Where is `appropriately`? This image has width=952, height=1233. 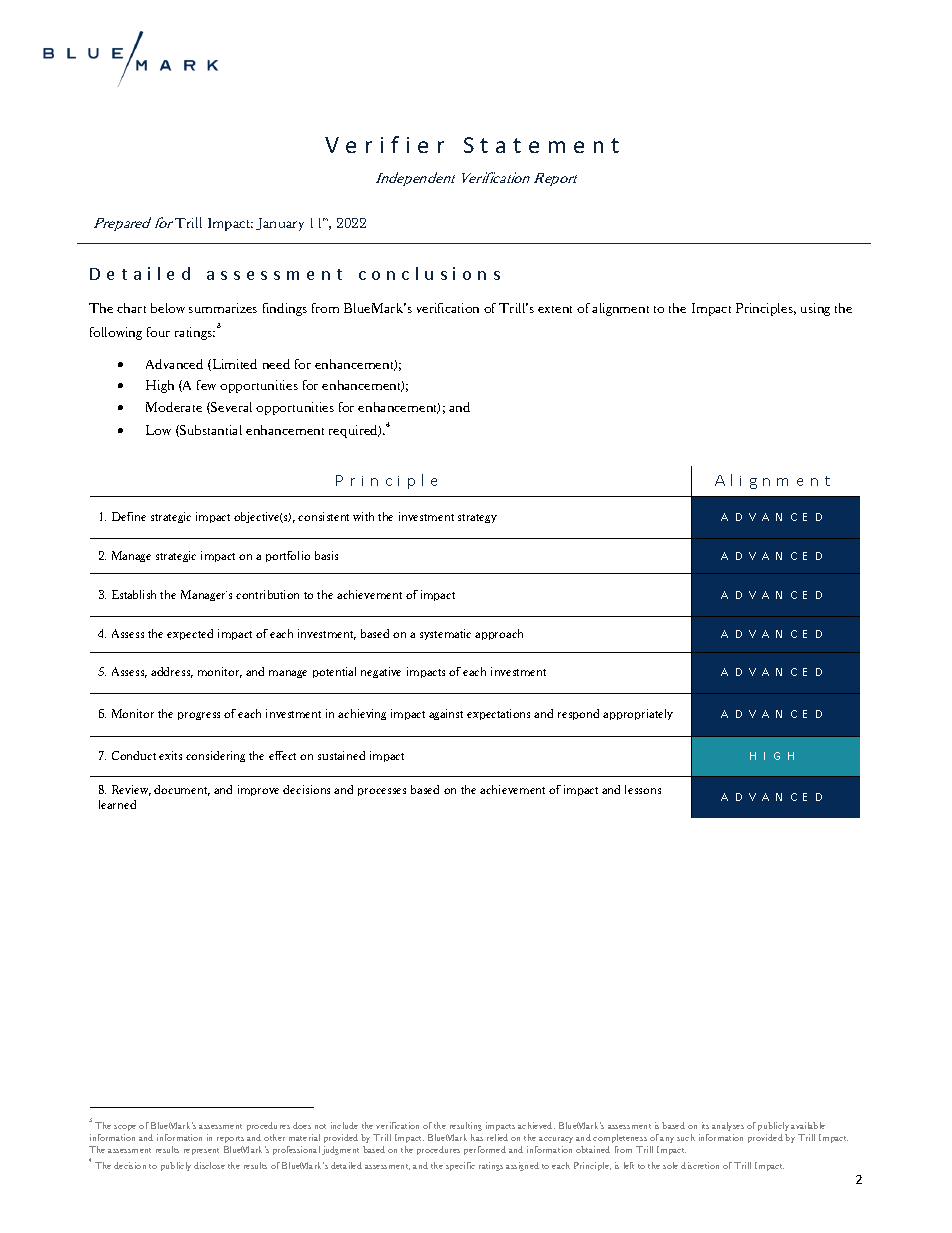
appropriately is located at coordinates (638, 714).
